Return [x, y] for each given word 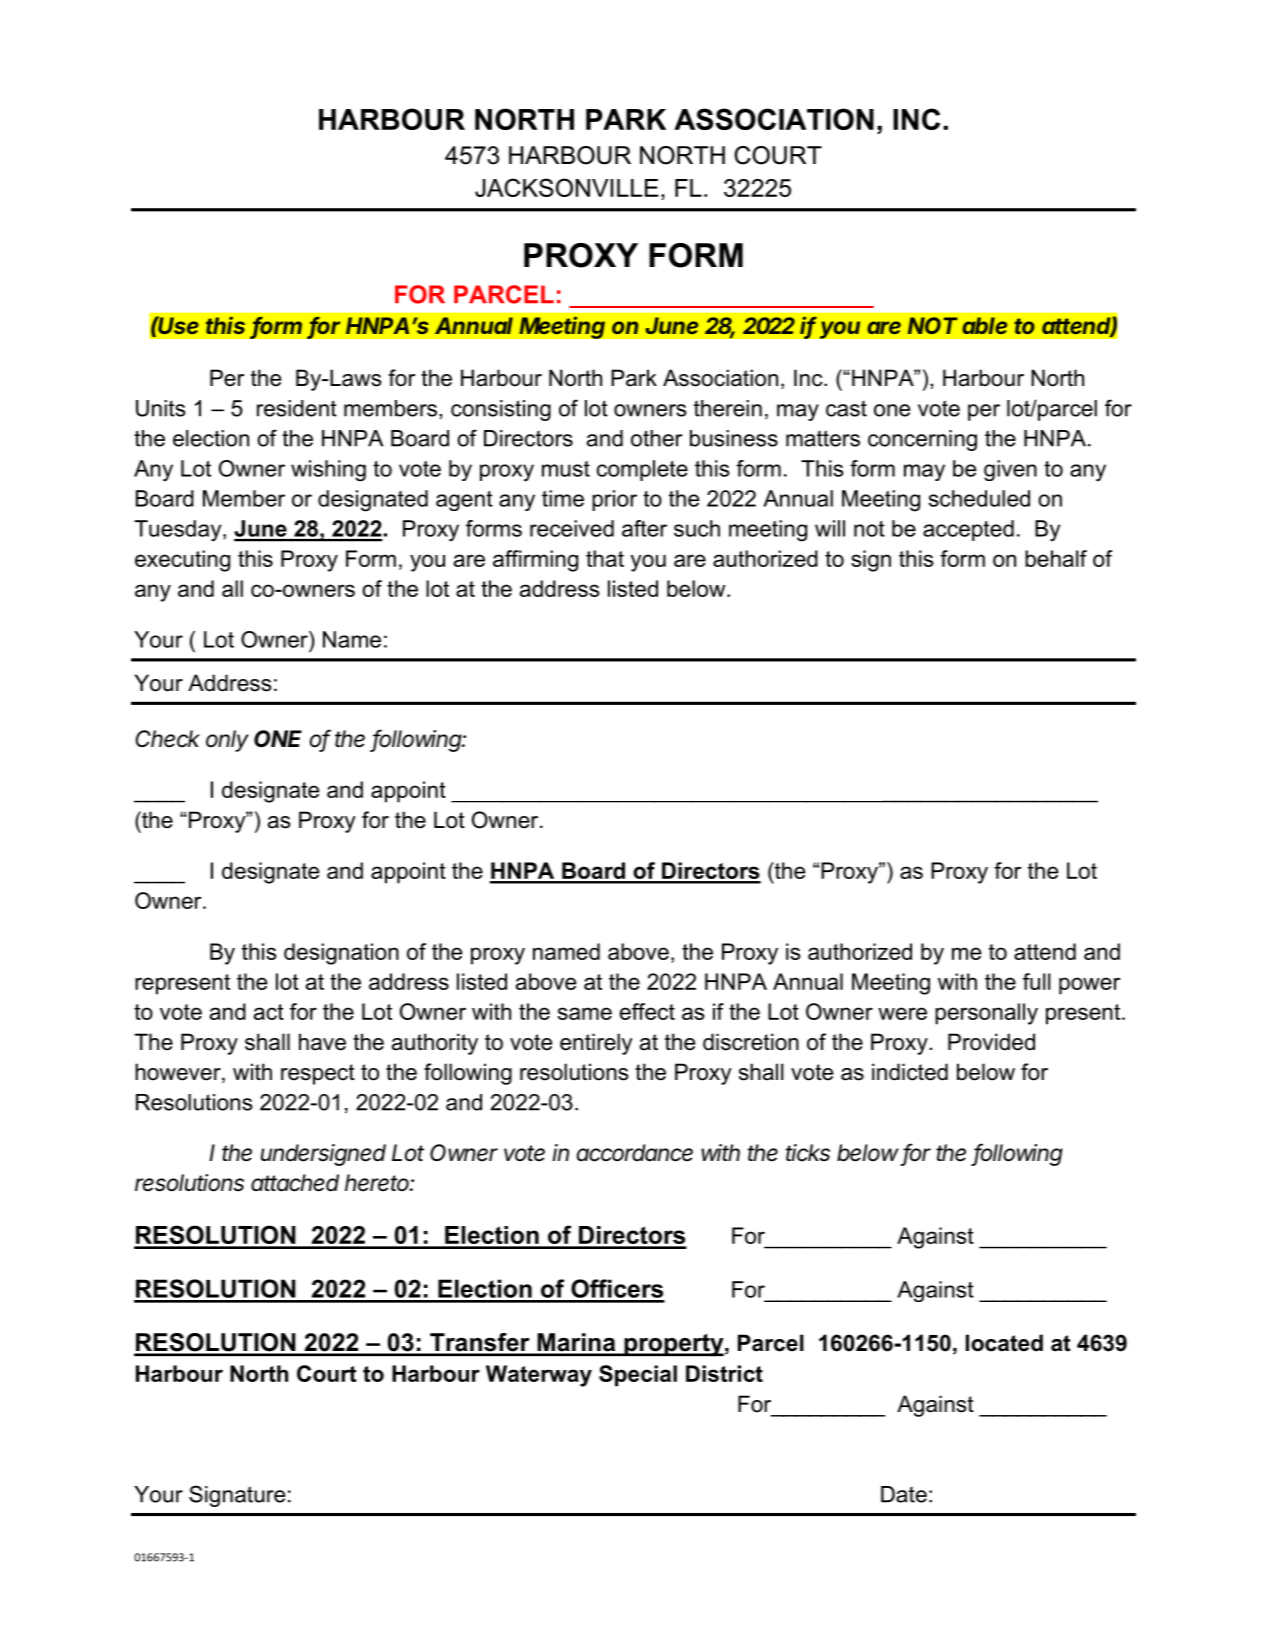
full [1037, 981]
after [644, 528]
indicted [910, 1072]
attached [295, 1183]
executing [182, 561]
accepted [968, 530]
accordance [635, 1153]
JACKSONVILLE [567, 187]
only [227, 741]
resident [297, 408]
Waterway [539, 1376]
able [984, 325]
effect [647, 1011]
